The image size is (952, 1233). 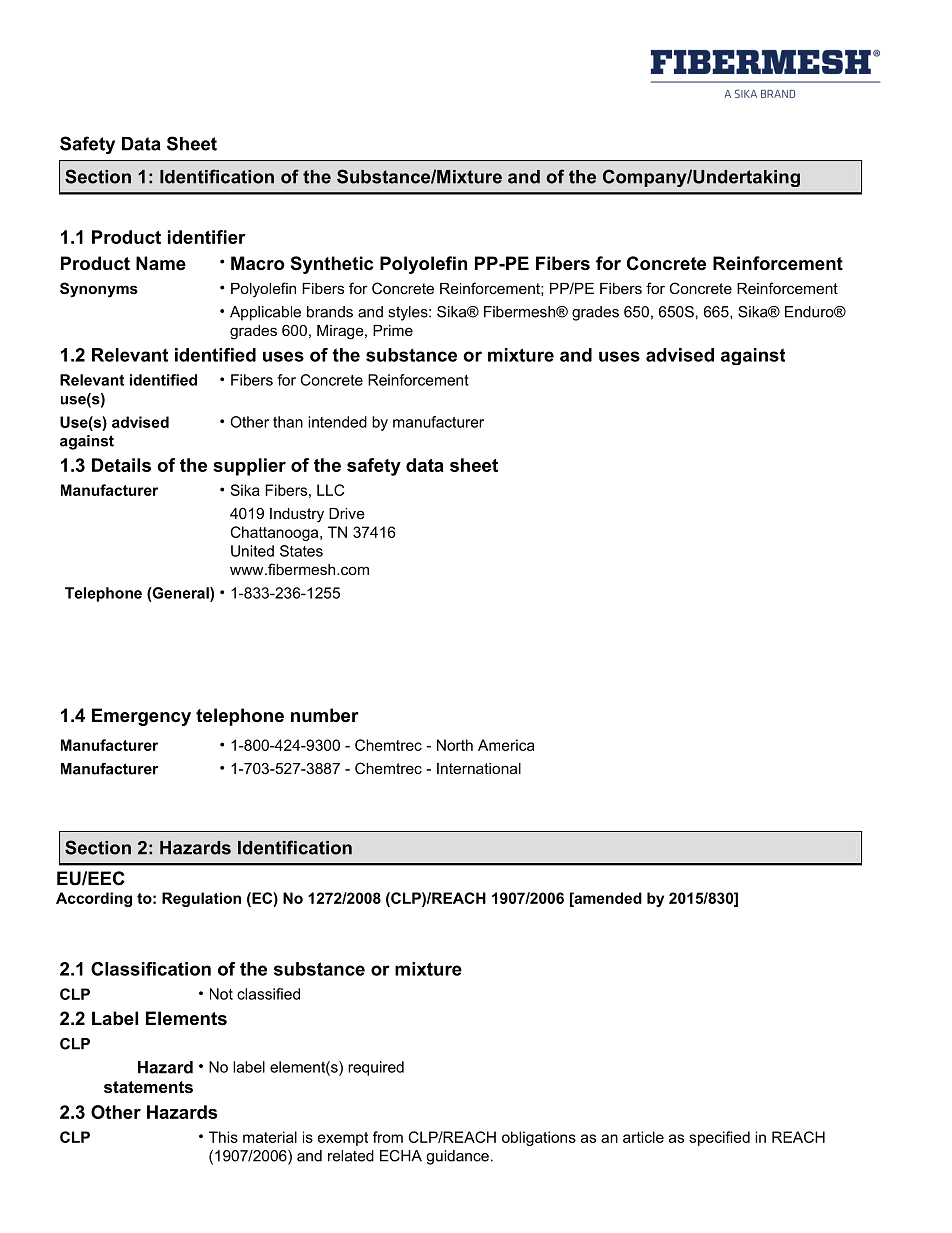 I want to click on America, so click(x=506, y=745).
